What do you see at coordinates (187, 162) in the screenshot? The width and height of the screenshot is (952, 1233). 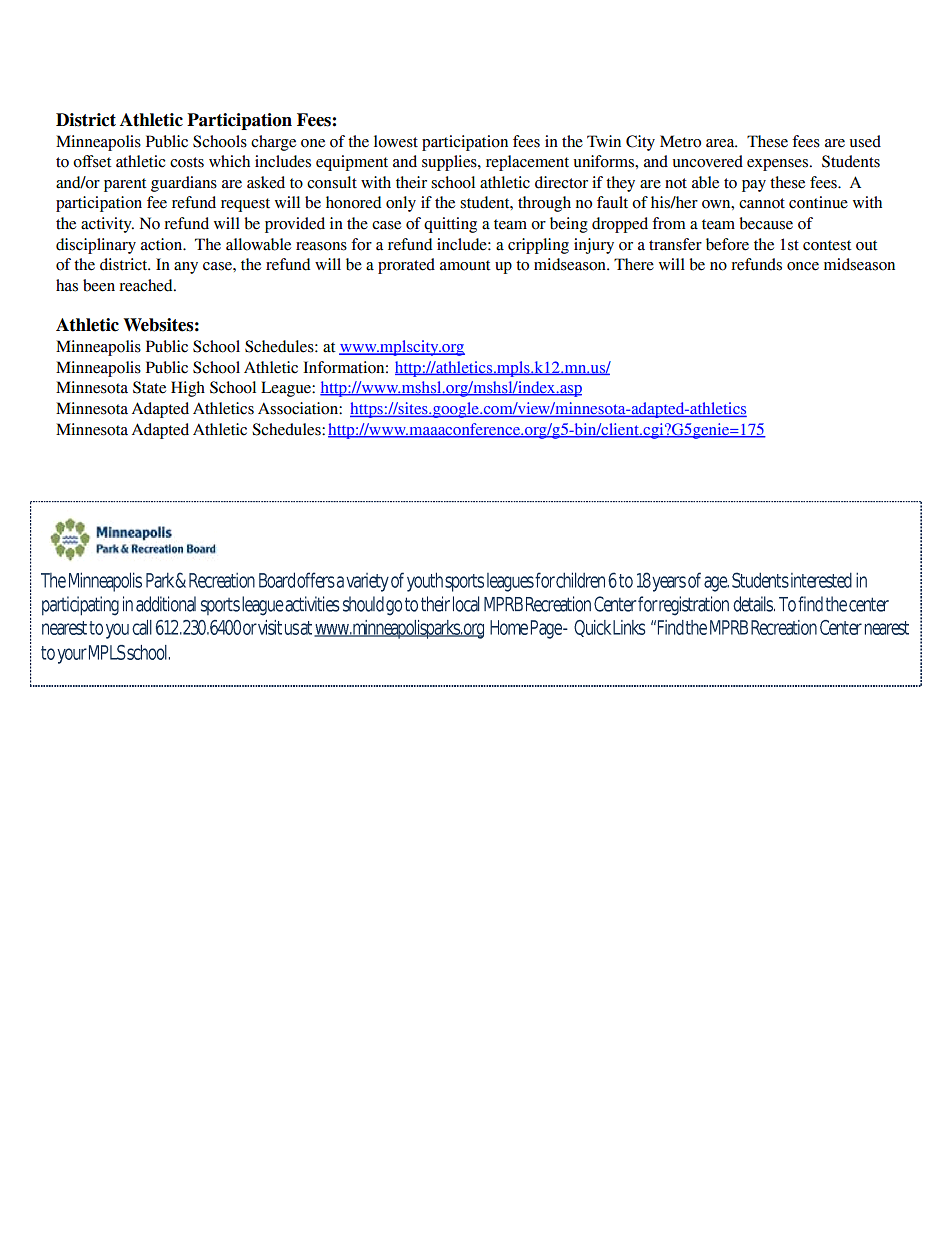 I see `costs` at bounding box center [187, 162].
